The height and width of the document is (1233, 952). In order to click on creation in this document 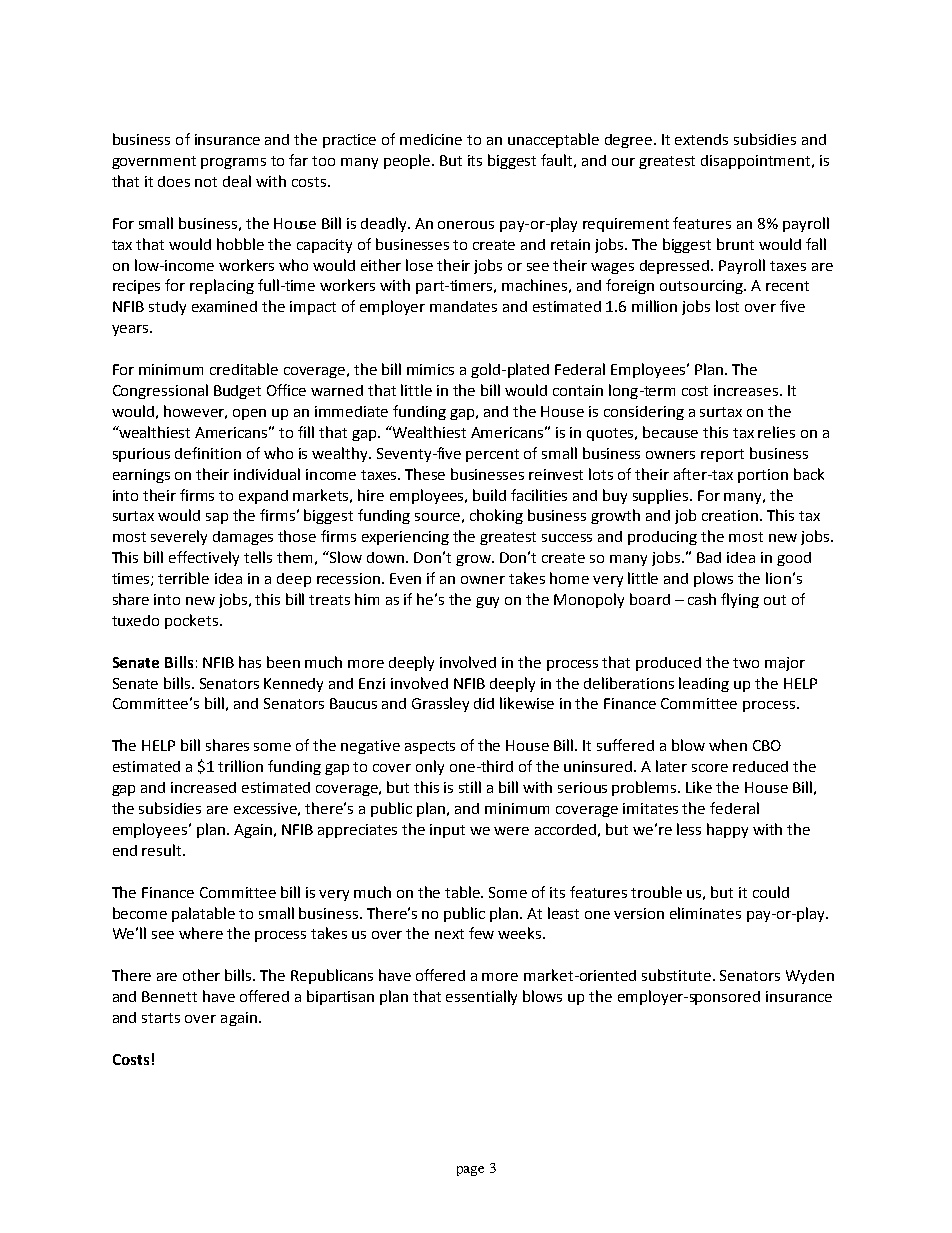, I will do `click(730, 515)`.
